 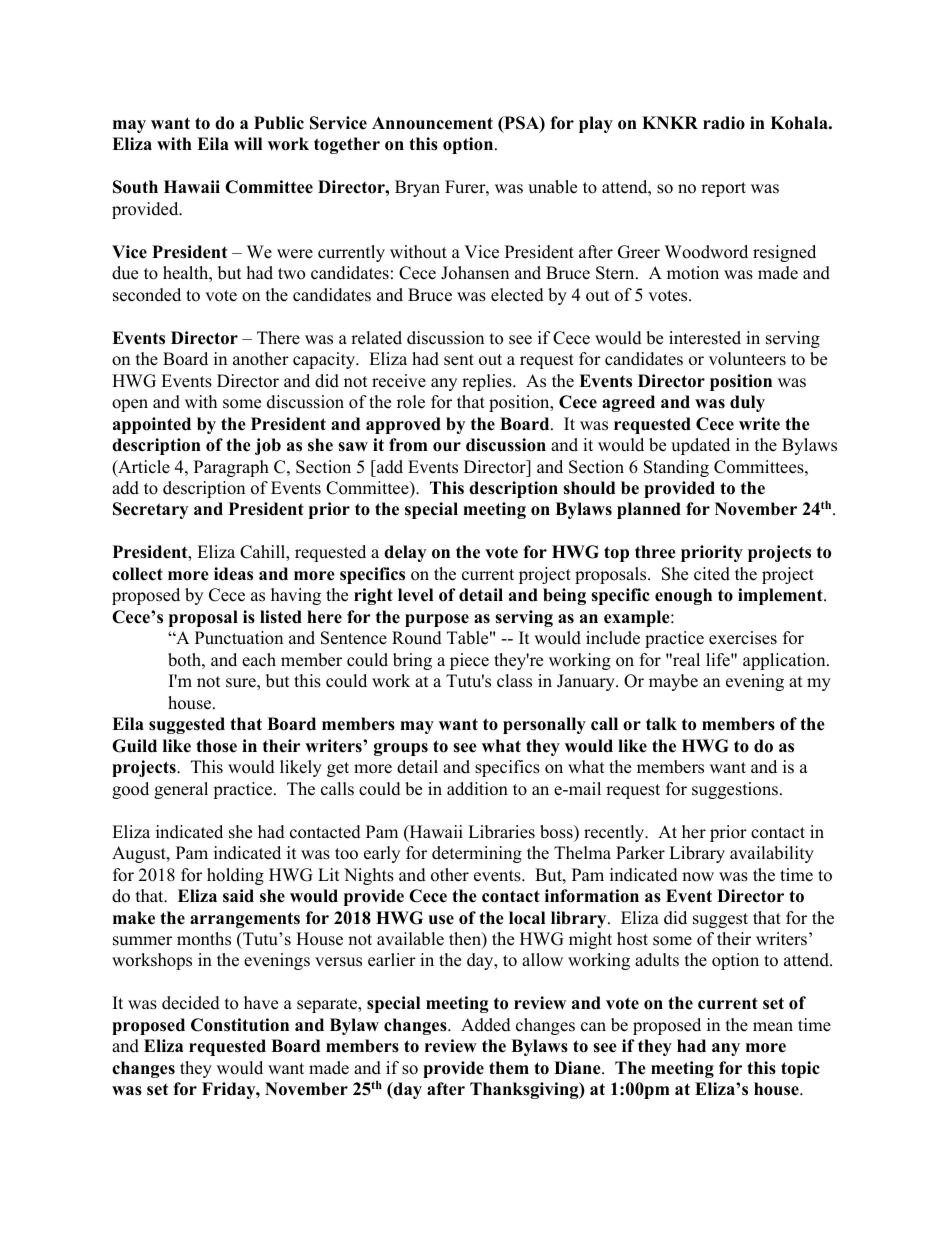 What do you see at coordinates (248, 143) in the image?
I see `will` at bounding box center [248, 143].
